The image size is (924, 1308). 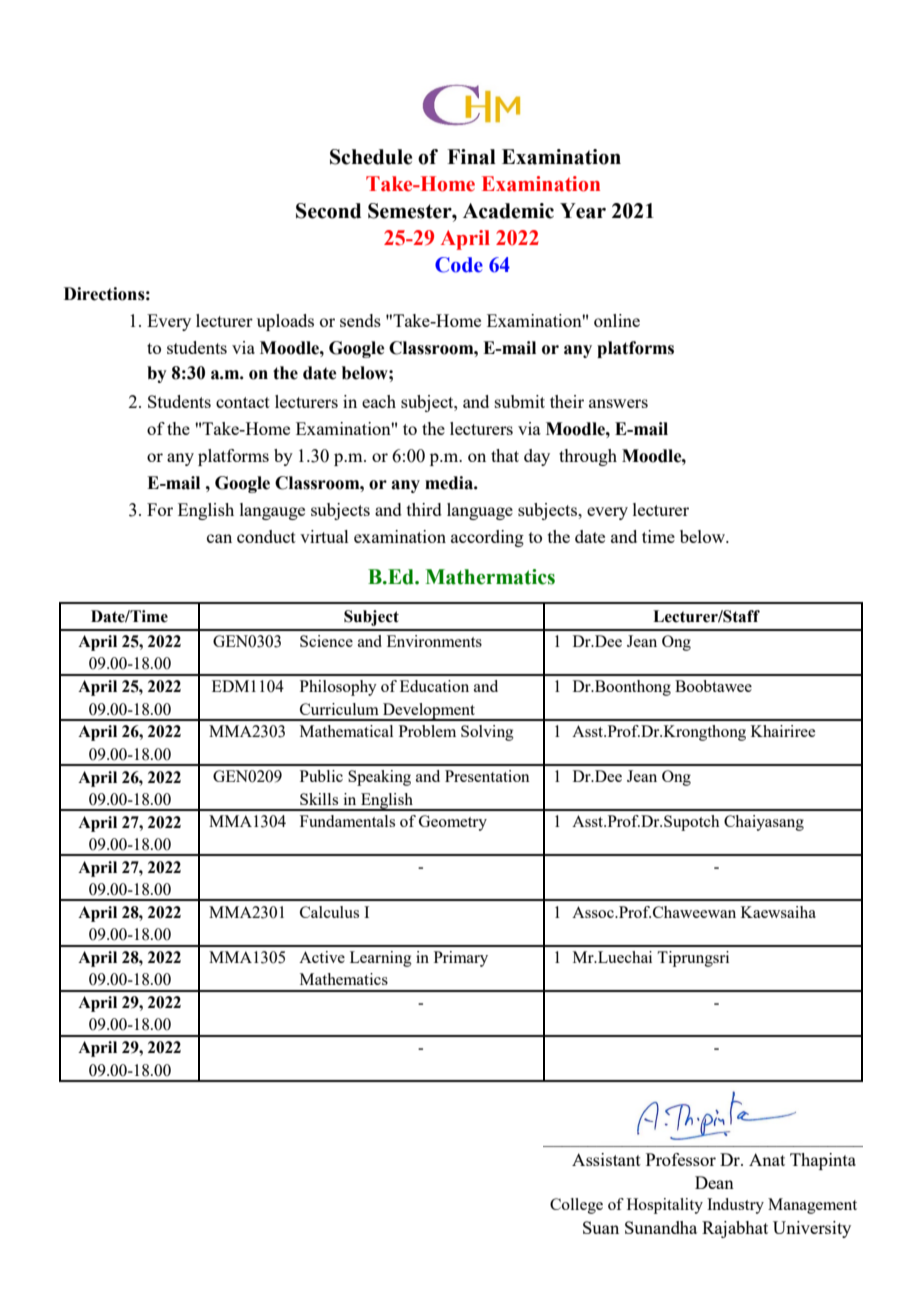 What do you see at coordinates (487, 538) in the screenshot?
I see `according` at bounding box center [487, 538].
